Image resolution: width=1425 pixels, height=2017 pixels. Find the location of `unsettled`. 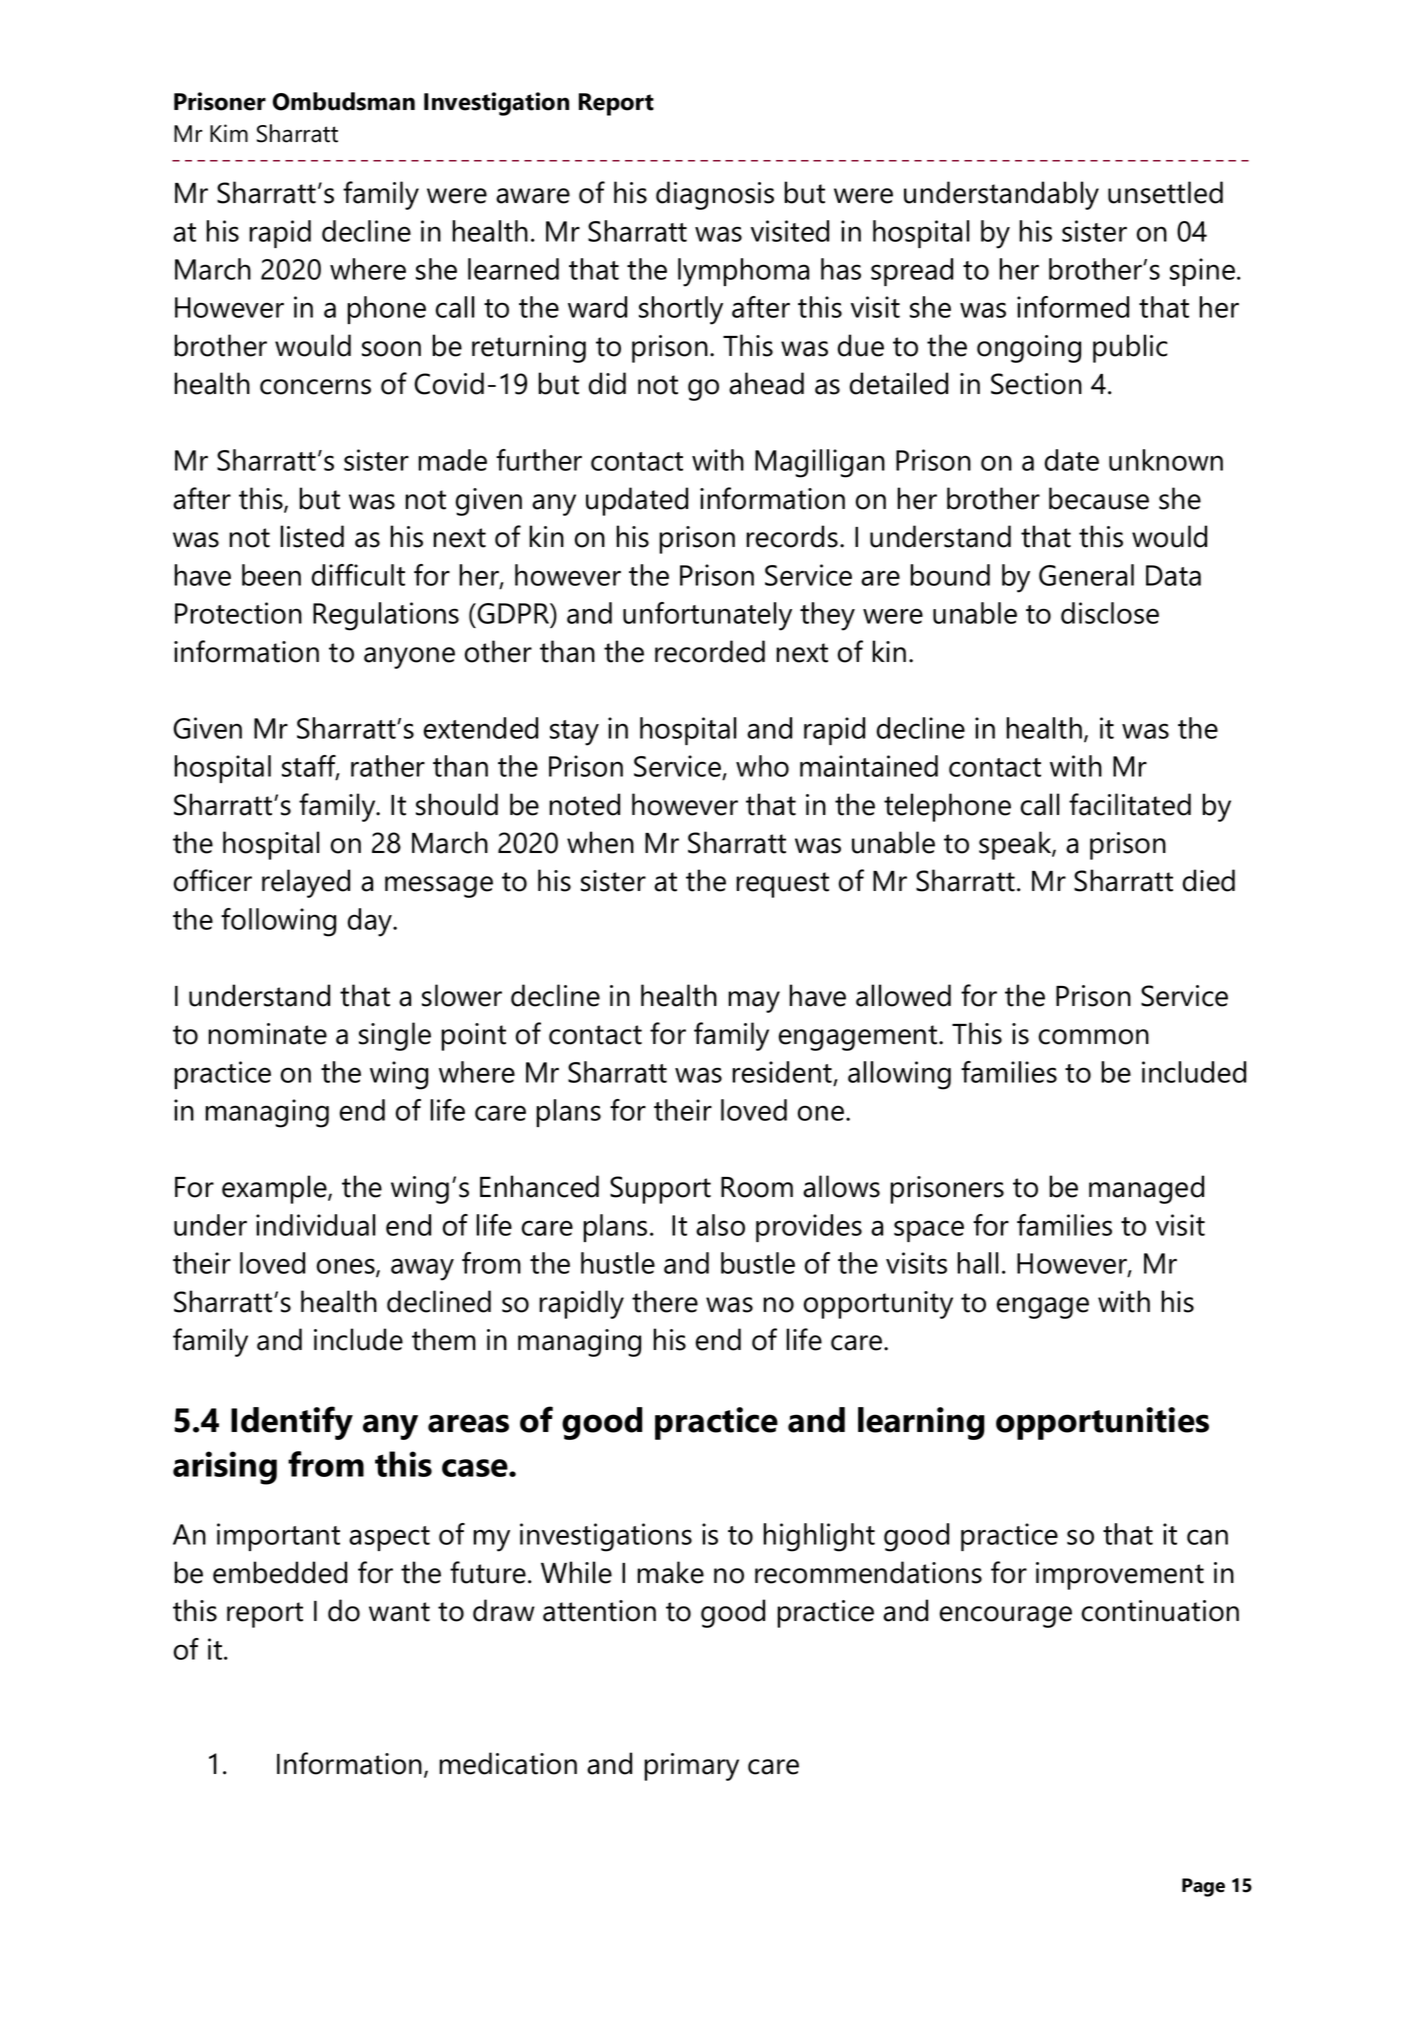

unsettled is located at coordinates (1165, 192).
